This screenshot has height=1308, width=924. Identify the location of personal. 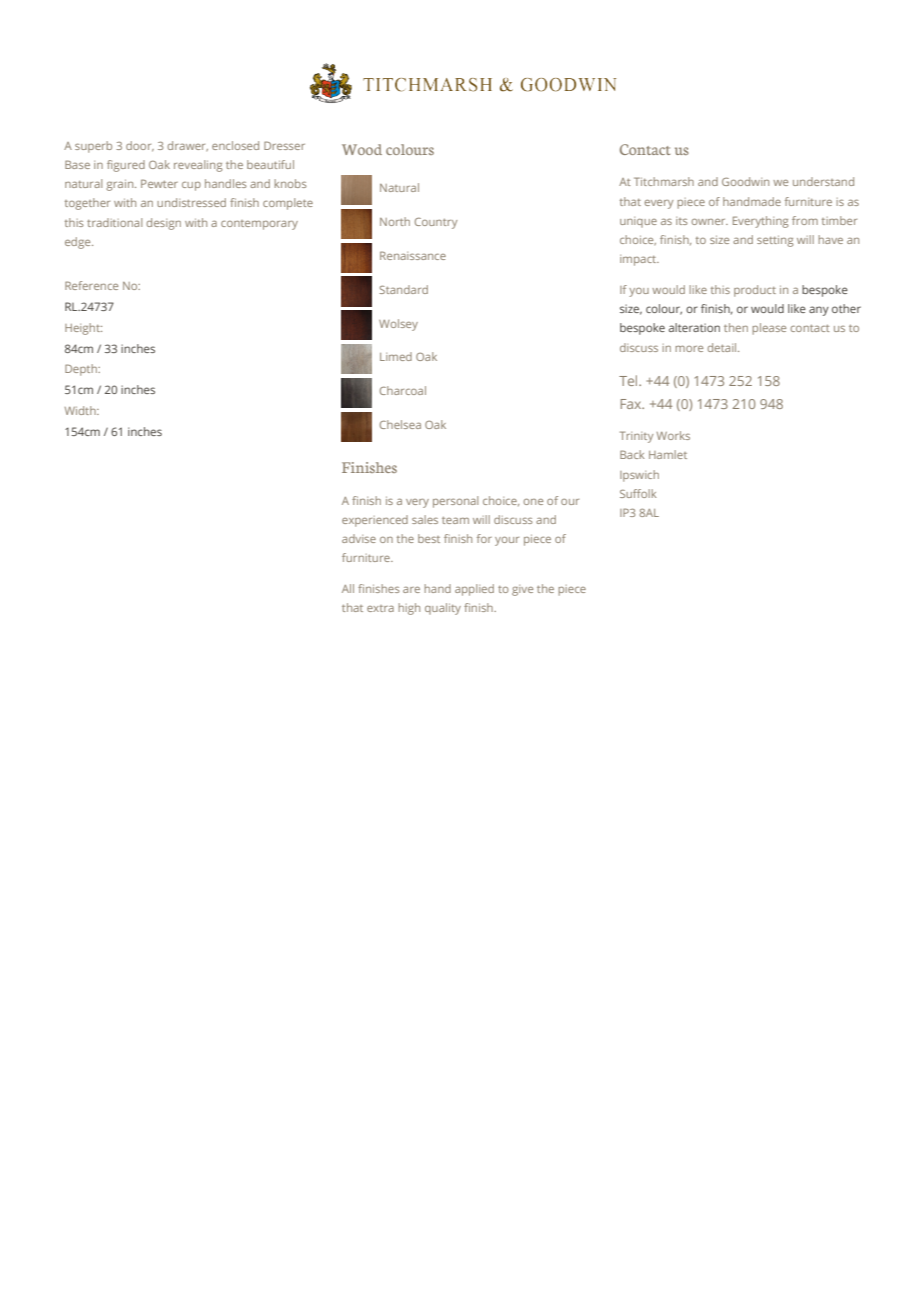
(455, 502).
